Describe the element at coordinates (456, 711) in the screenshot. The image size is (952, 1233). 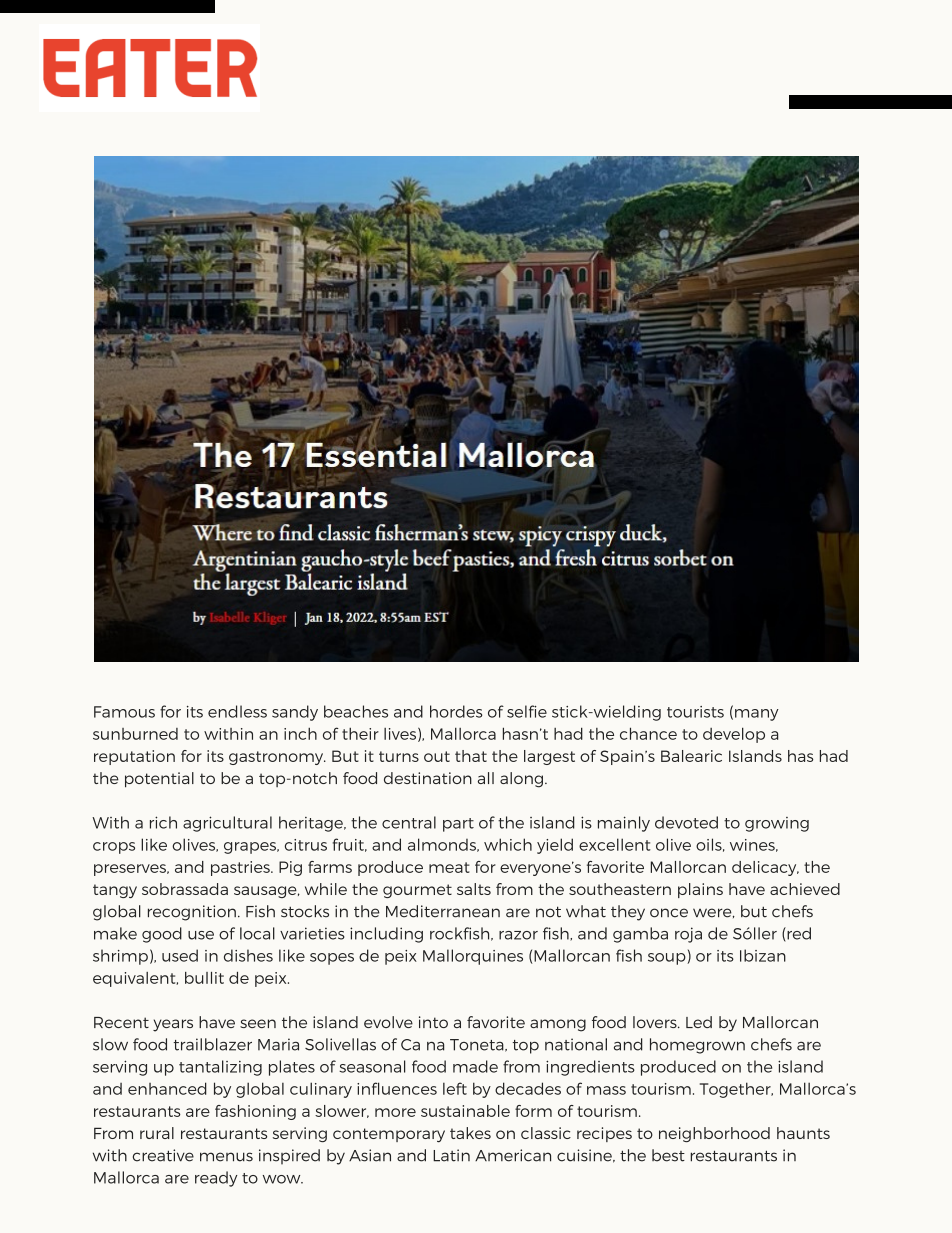
I see `hordes` at that location.
